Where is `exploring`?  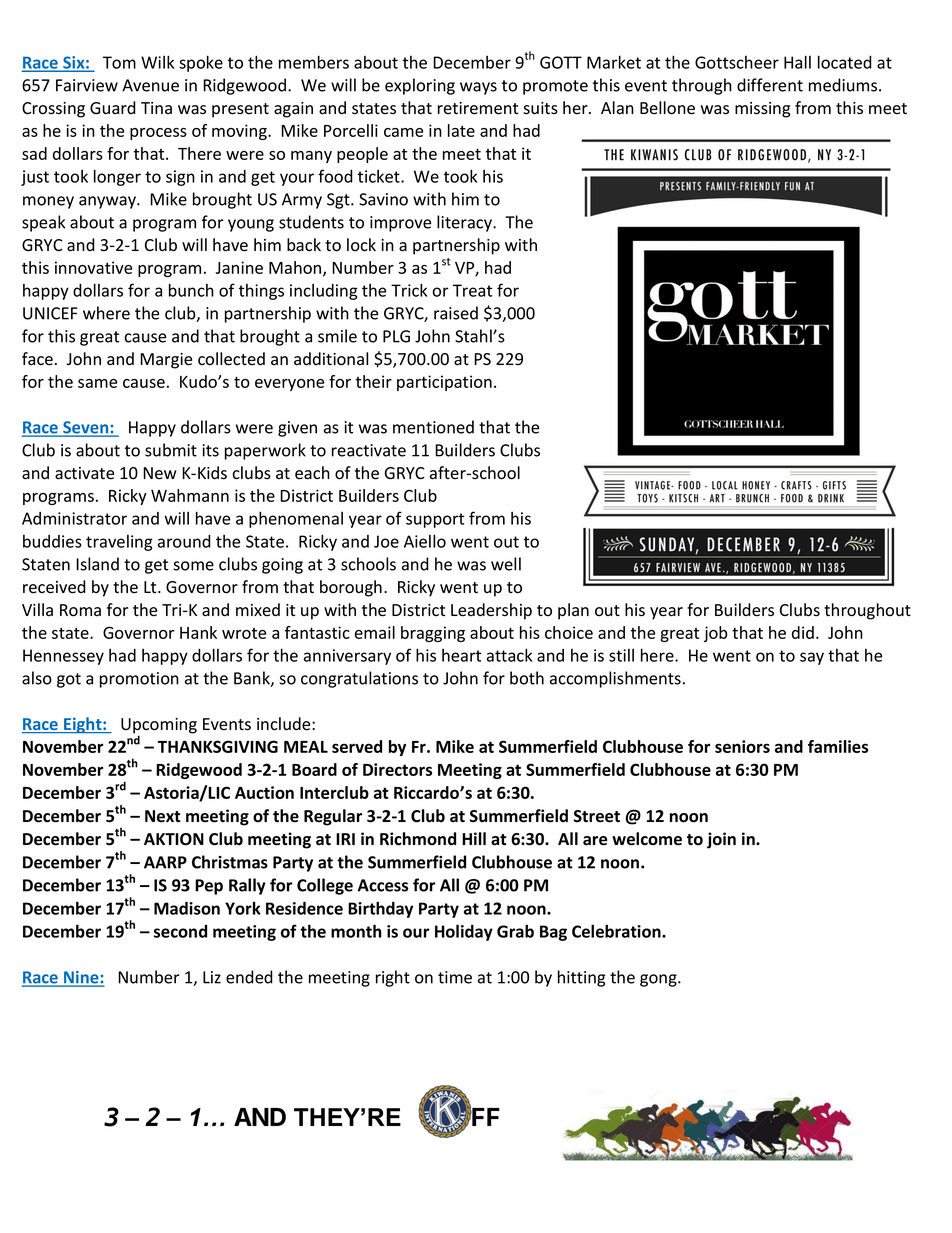 exploring is located at coordinates (420, 86).
